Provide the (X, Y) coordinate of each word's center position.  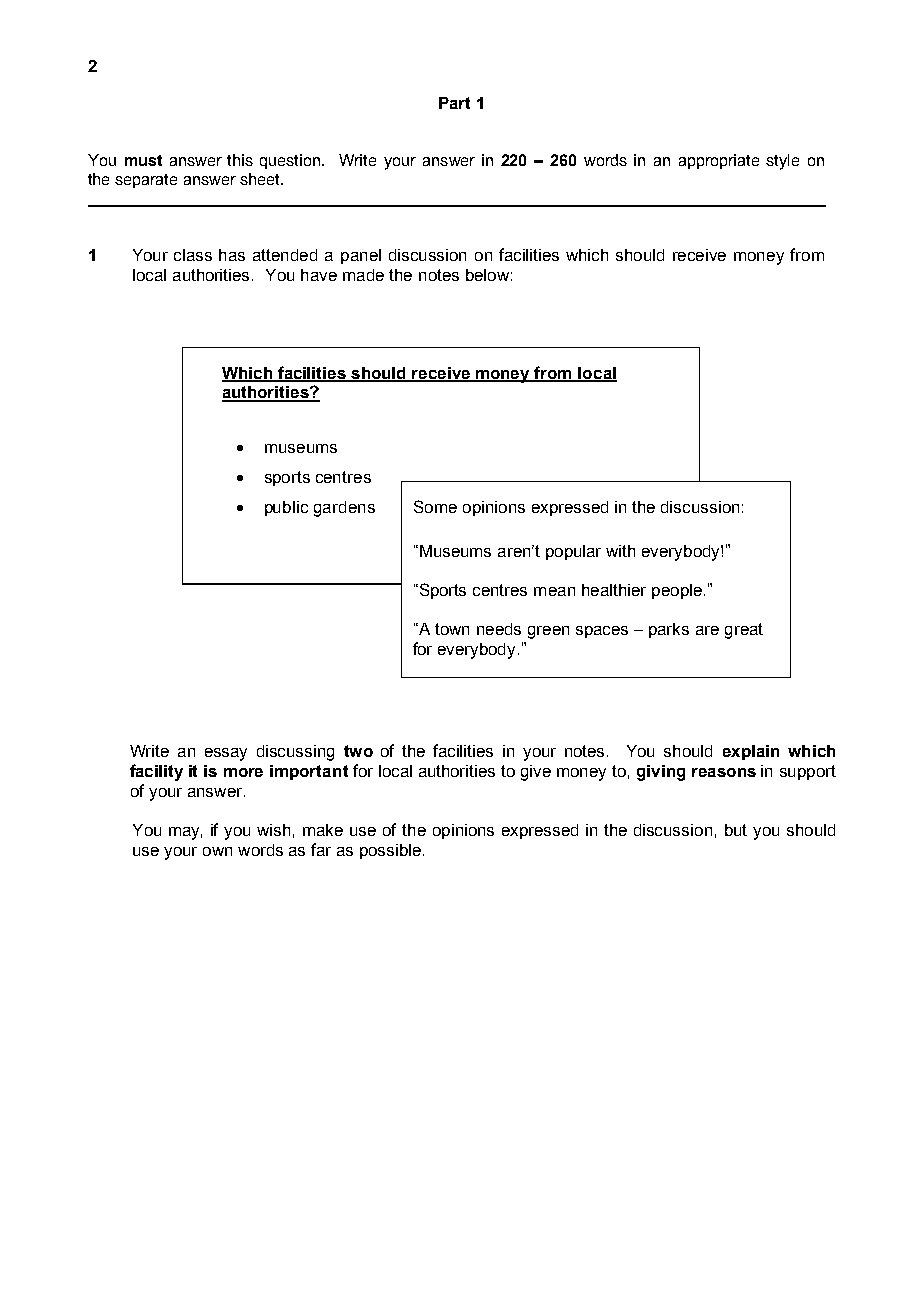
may (185, 833)
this (240, 160)
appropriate (719, 161)
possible (390, 851)
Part (454, 103)
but (736, 830)
